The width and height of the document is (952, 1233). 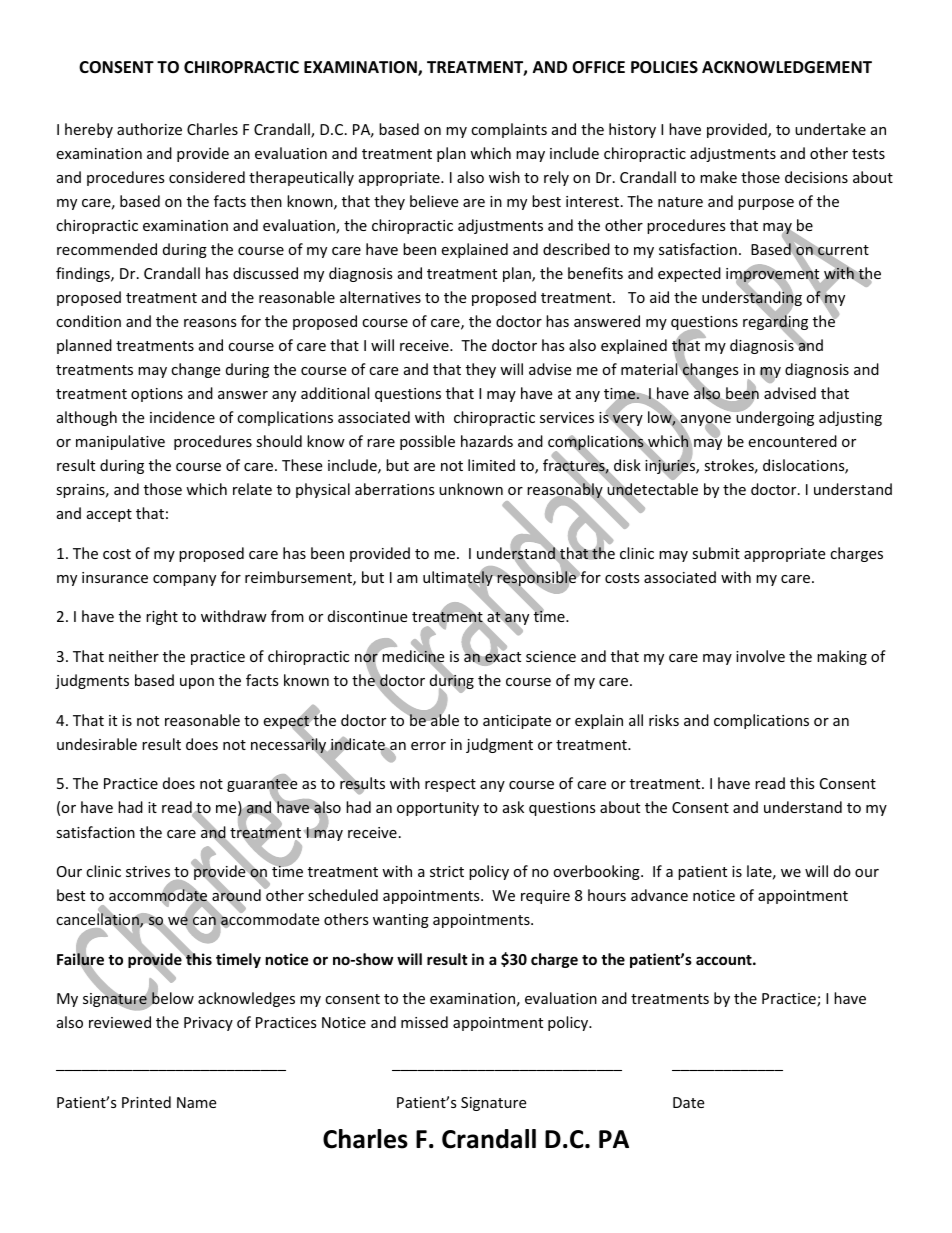 What do you see at coordinates (428, 746) in the document?
I see `error` at bounding box center [428, 746].
